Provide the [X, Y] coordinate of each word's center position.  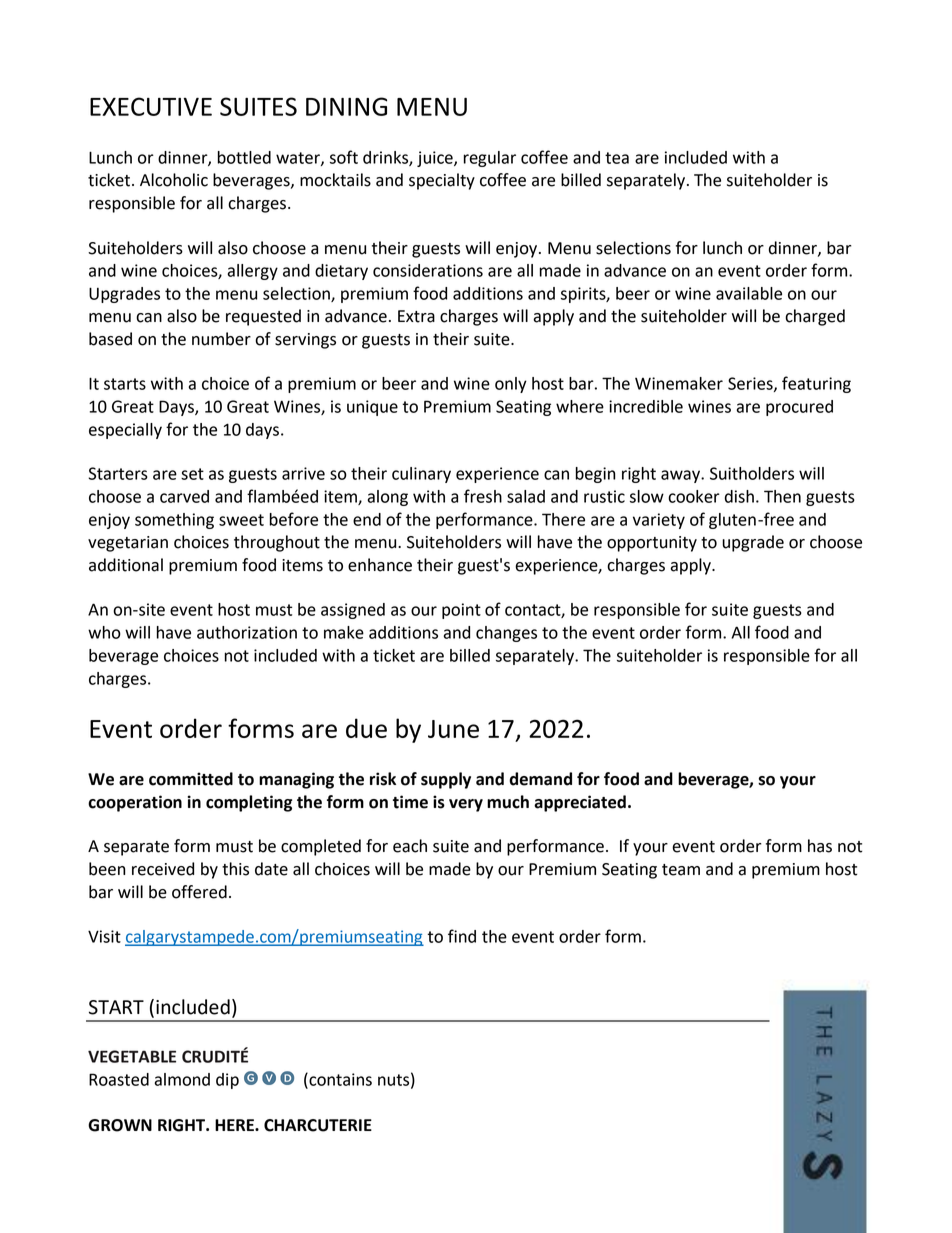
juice [436, 159]
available [749, 293]
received [163, 869]
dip [227, 1081]
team [681, 870]
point [461, 611]
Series [751, 384]
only [511, 385]
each [410, 846]
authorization [247, 632]
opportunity [652, 544]
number [221, 339]
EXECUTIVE [151, 106]
